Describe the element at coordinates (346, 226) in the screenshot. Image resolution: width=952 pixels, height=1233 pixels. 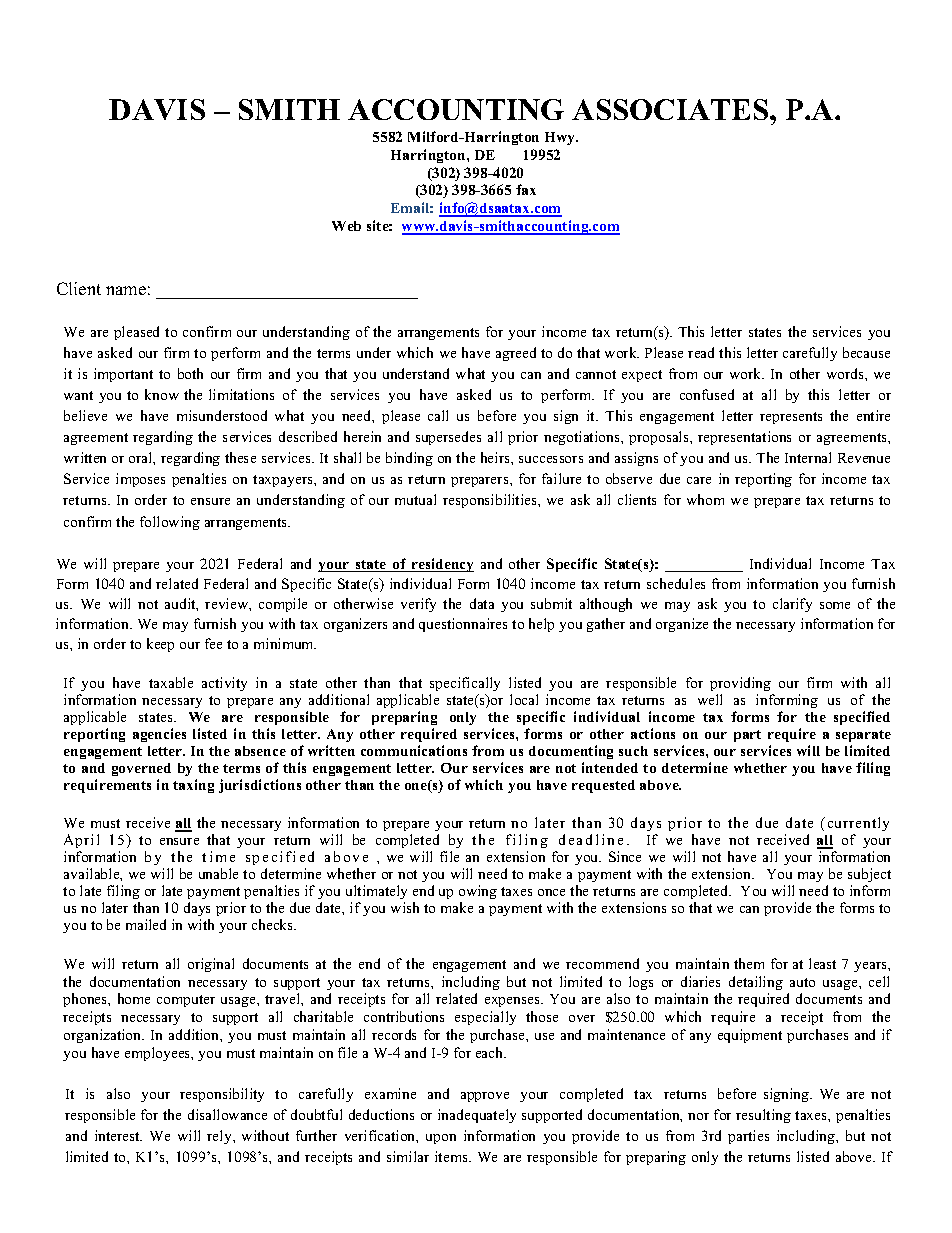
I see `Web` at that location.
